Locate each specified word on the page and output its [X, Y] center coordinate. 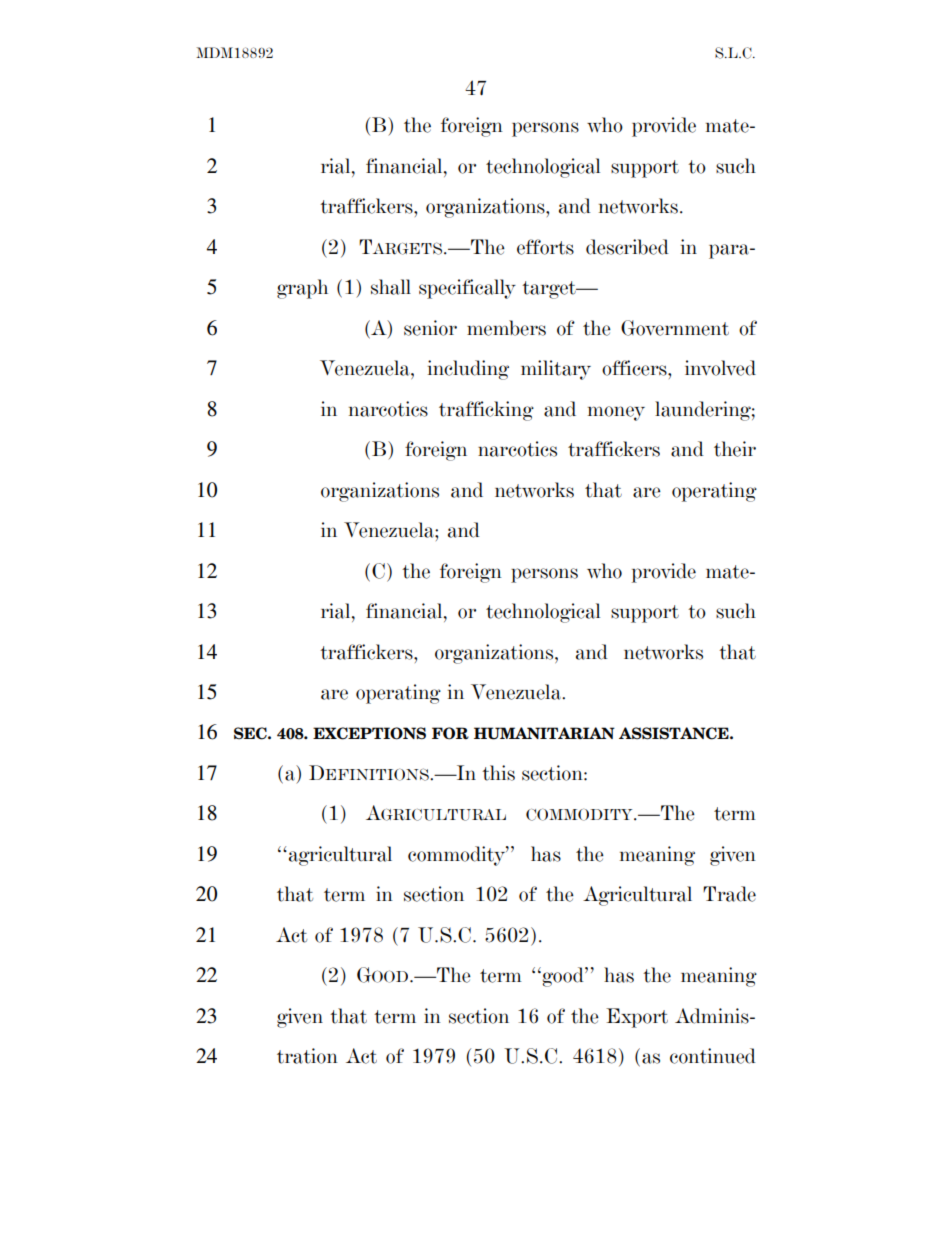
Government [675, 328]
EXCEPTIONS [369, 733]
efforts [545, 247]
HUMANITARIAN [544, 733]
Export [637, 1018]
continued [713, 1056]
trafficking [486, 411]
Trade [729, 894]
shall [391, 287]
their [735, 449]
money [616, 413]
